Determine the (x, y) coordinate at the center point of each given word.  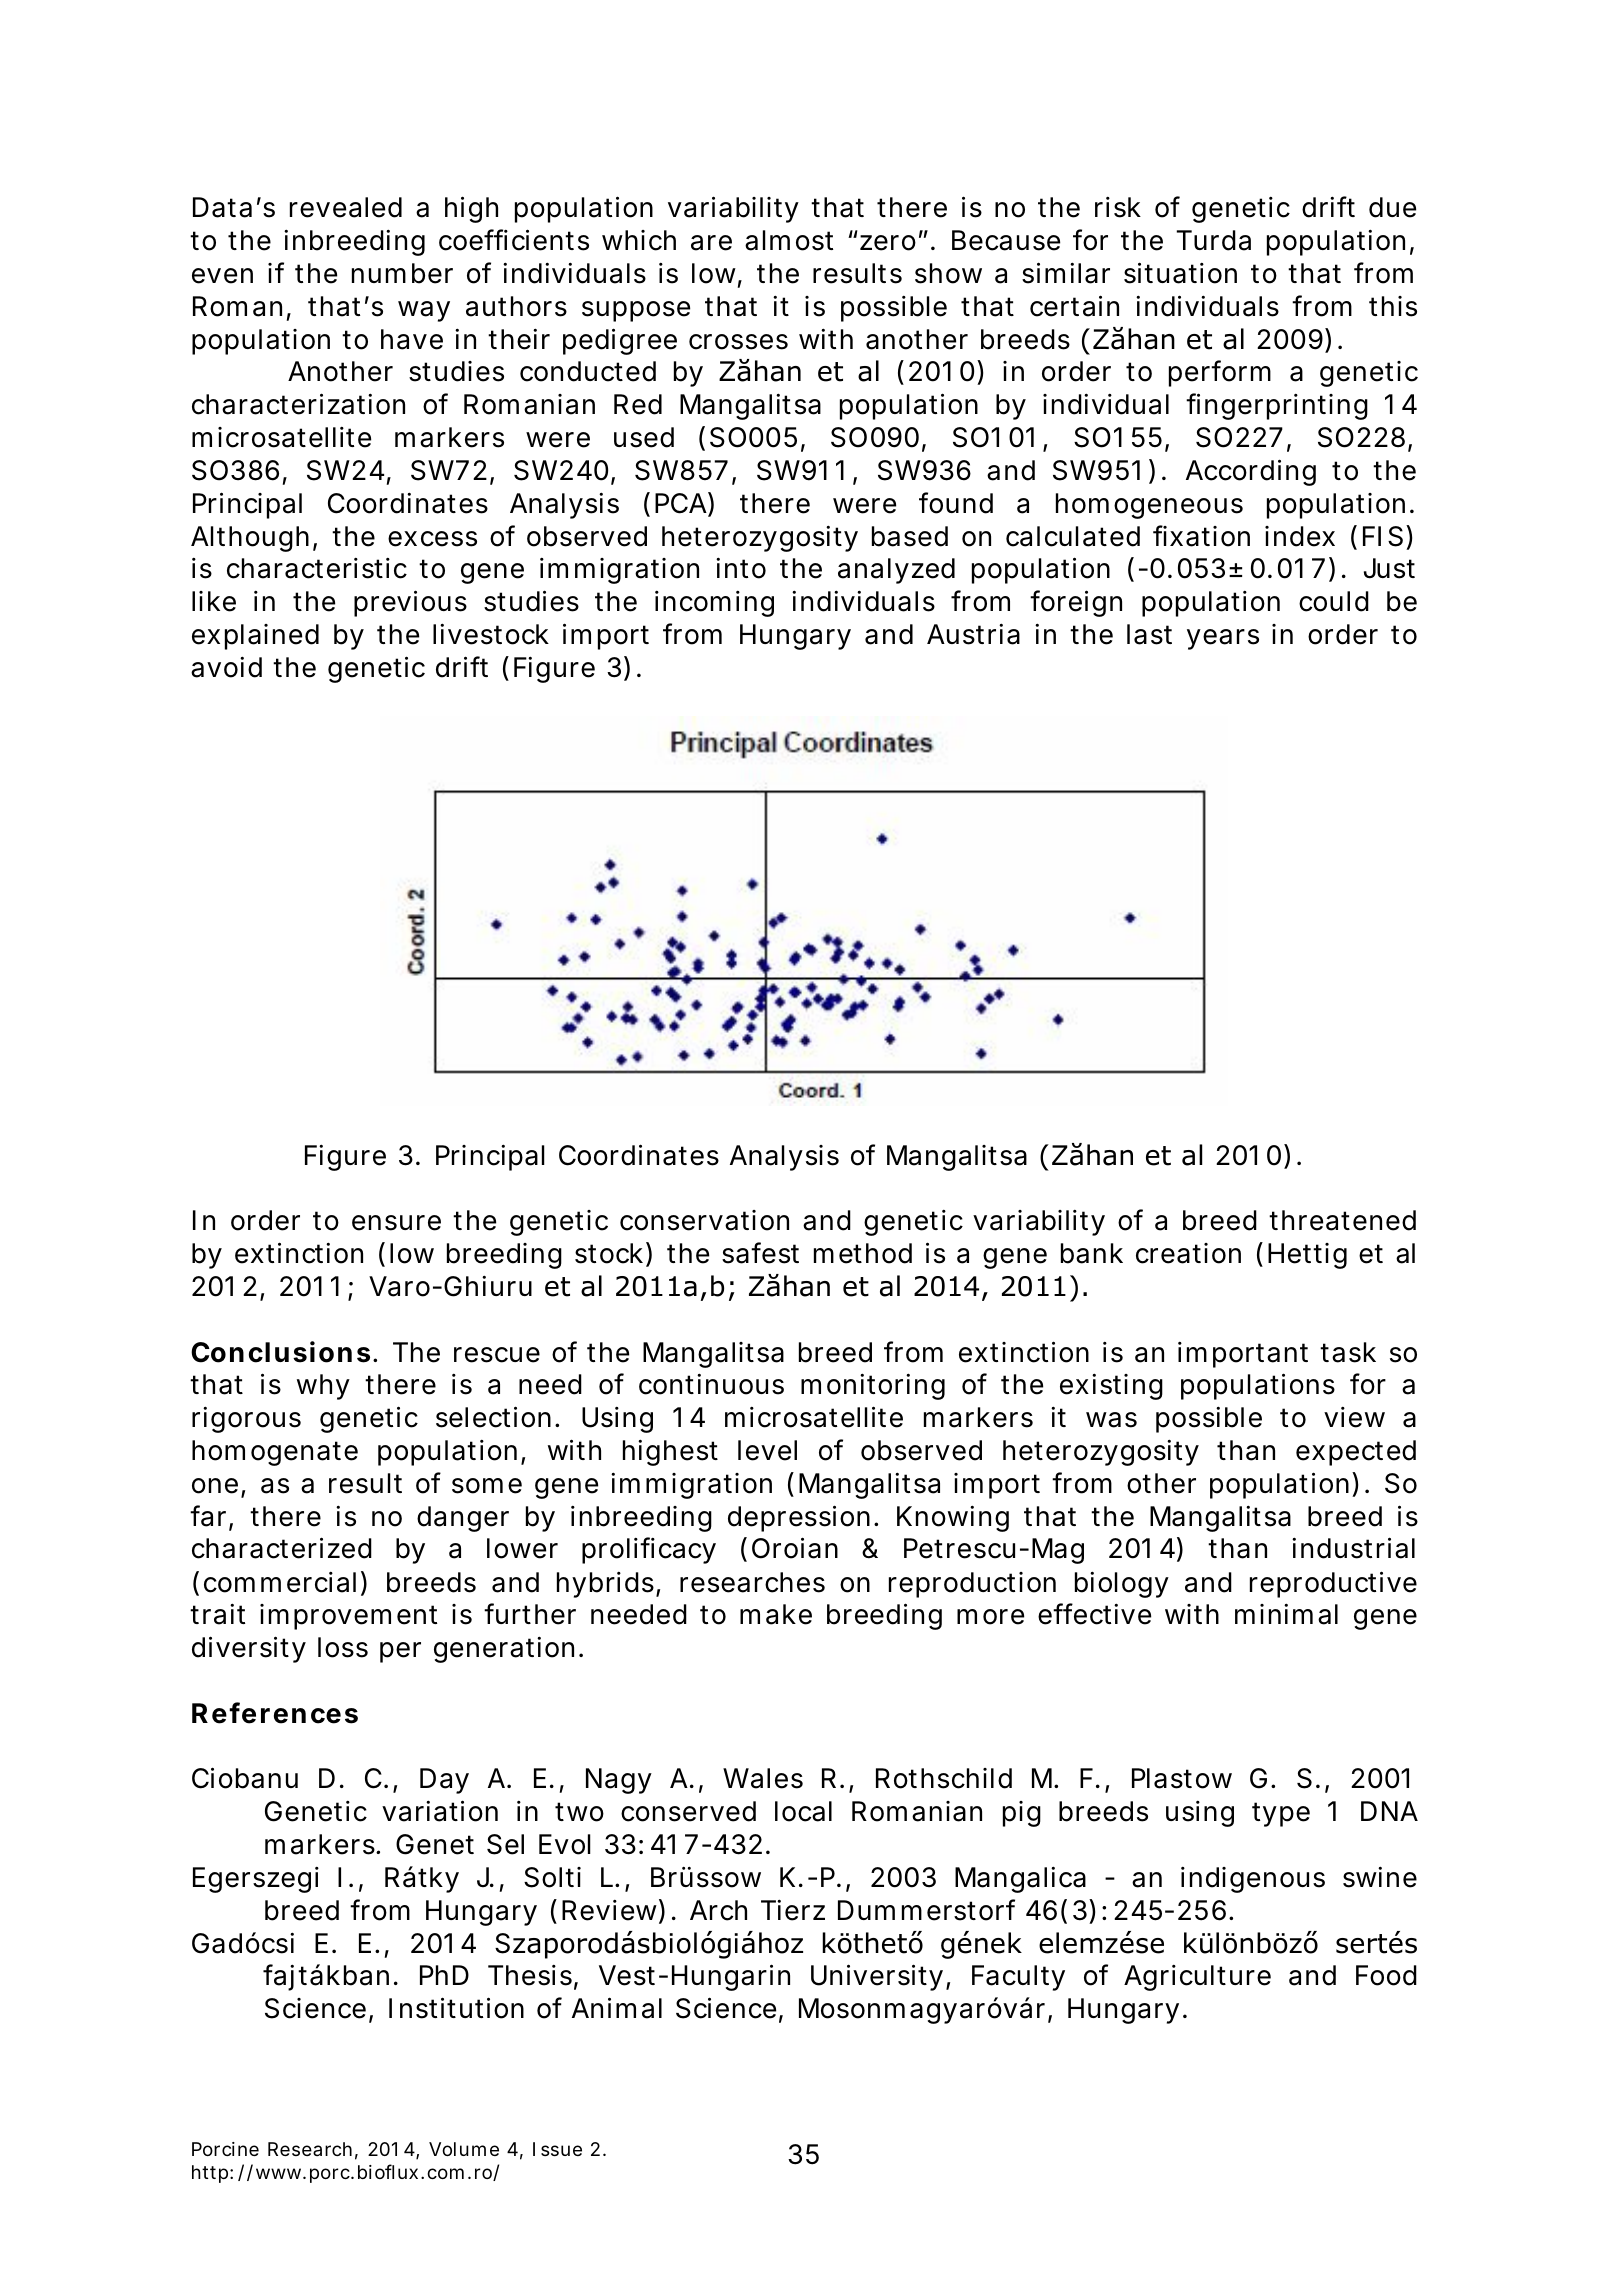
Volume (464, 2149)
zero (891, 242)
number (402, 273)
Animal (617, 2008)
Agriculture (1197, 1978)
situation (1180, 273)
